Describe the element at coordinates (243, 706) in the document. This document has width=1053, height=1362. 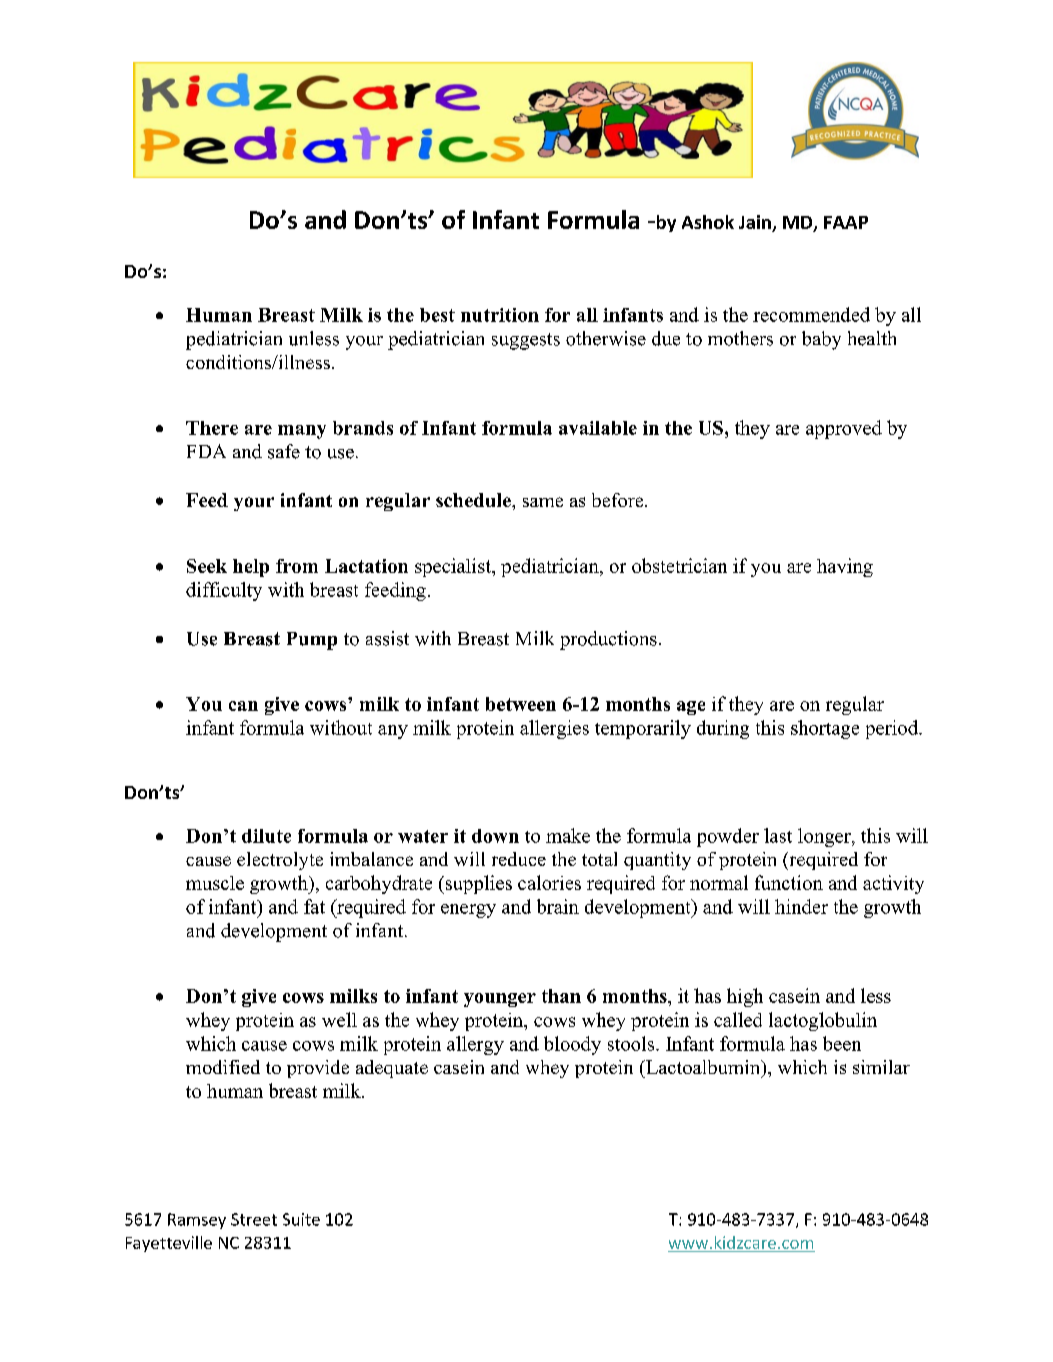
I see `can` at that location.
